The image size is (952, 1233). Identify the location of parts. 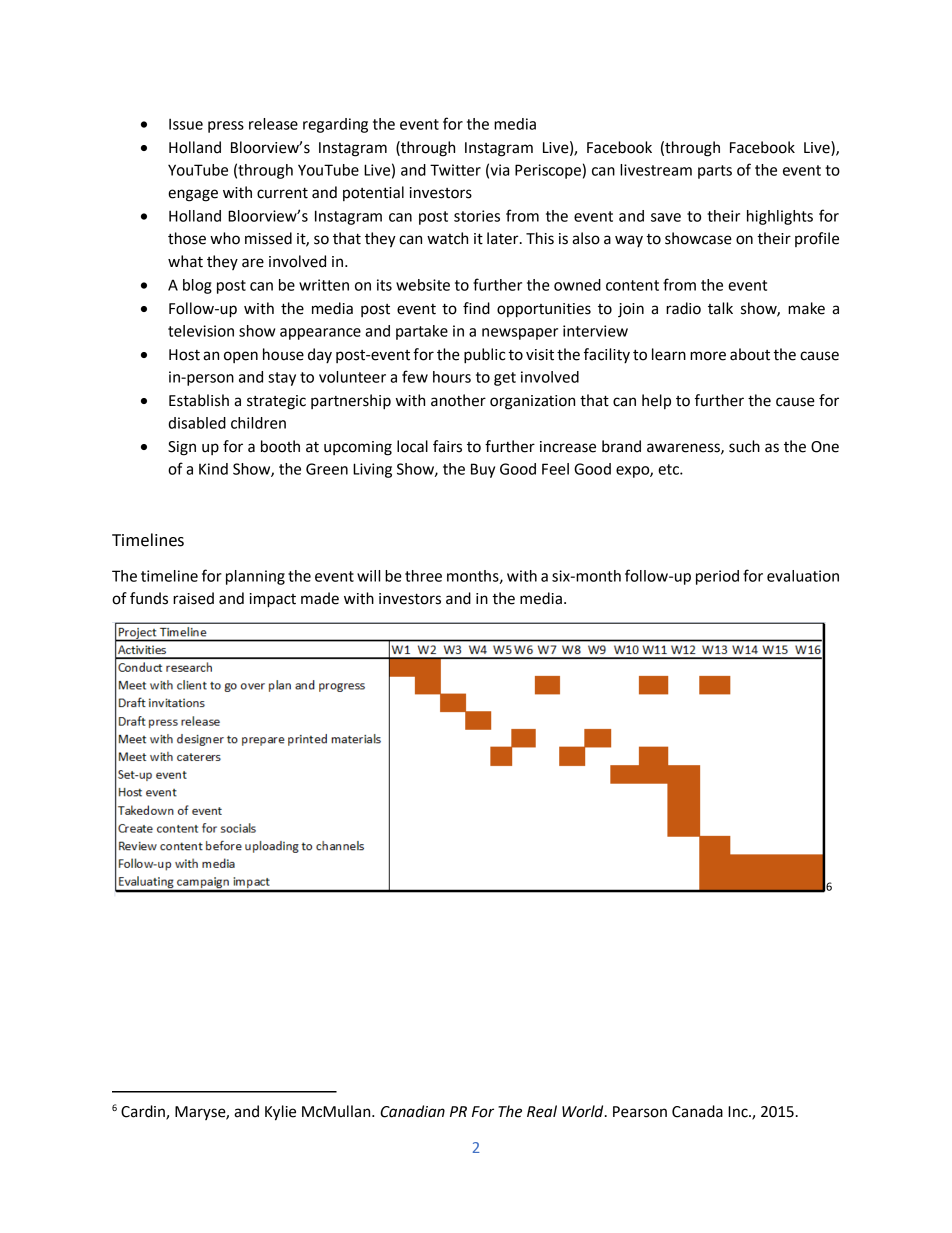
(715, 172).
